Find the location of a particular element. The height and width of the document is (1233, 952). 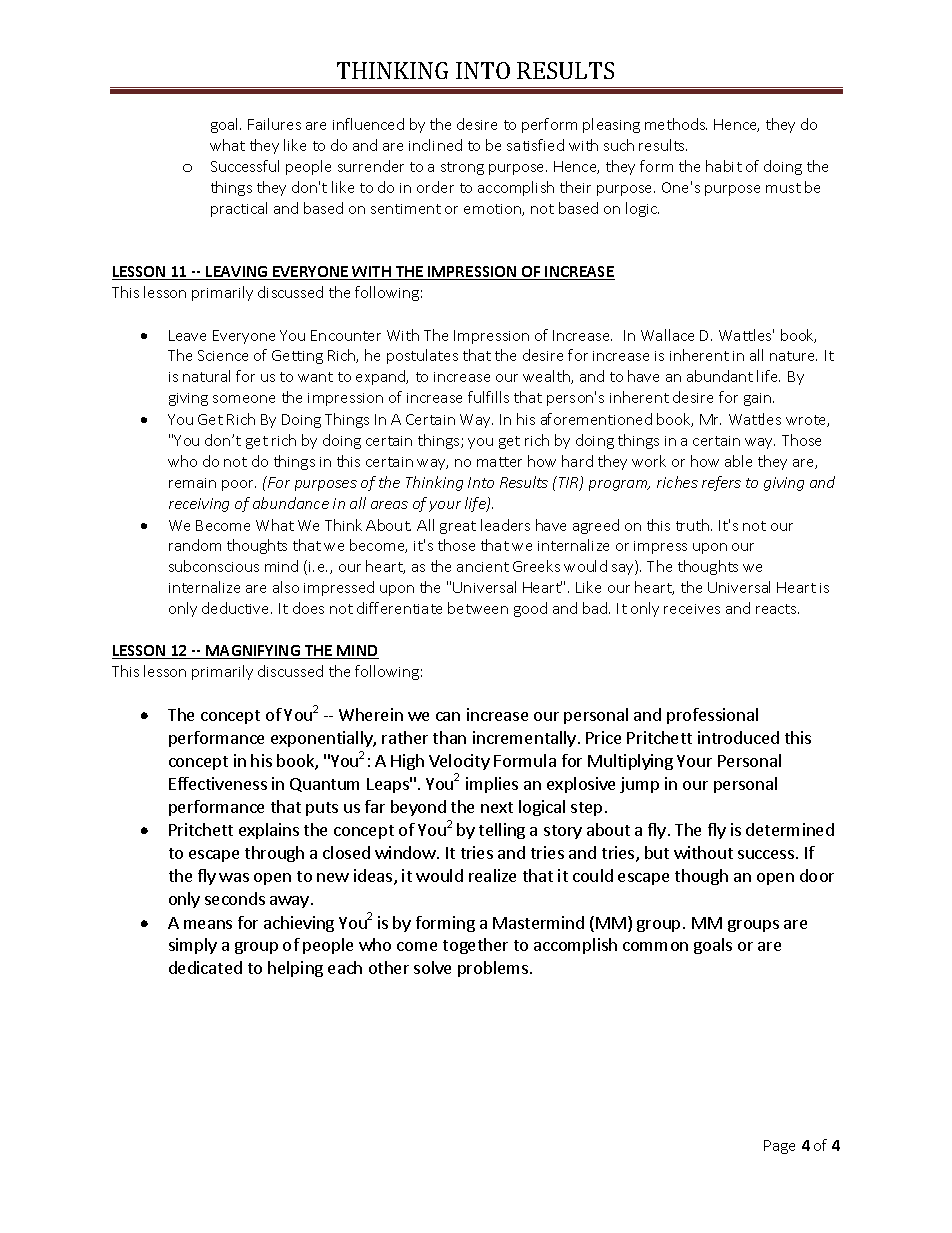

fulfills is located at coordinates (488, 397).
